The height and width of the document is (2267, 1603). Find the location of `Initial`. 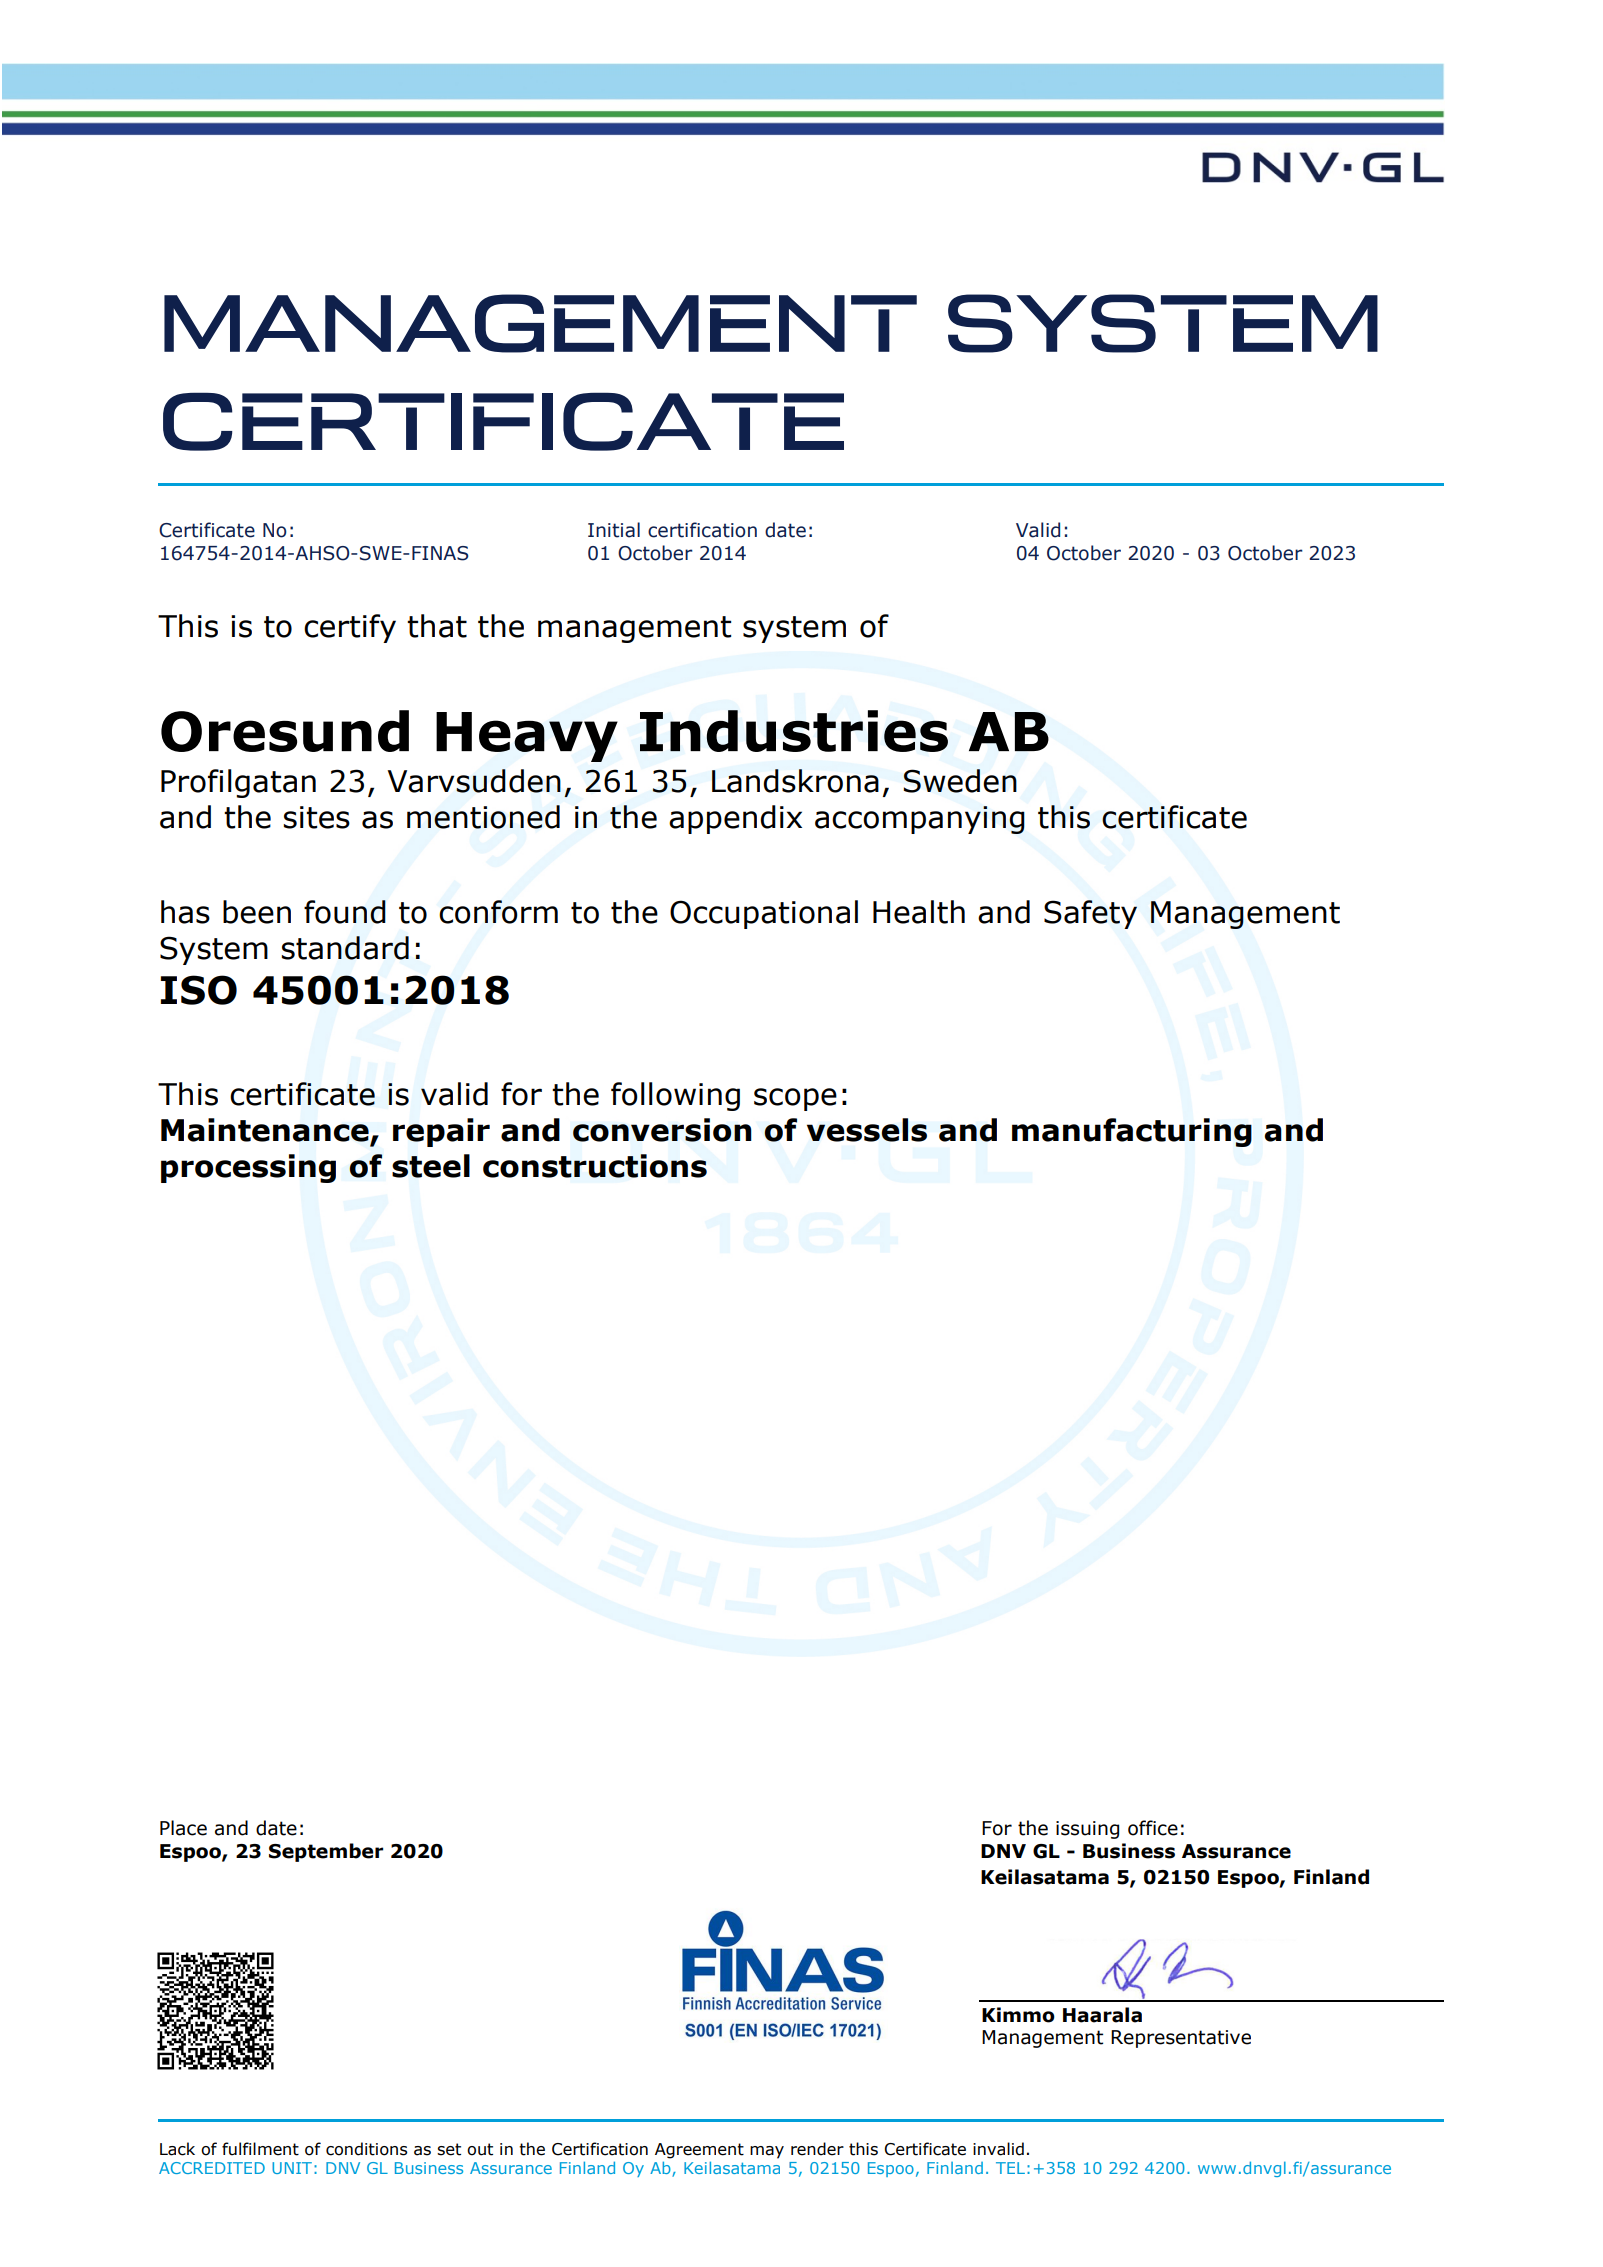

Initial is located at coordinates (614, 530).
